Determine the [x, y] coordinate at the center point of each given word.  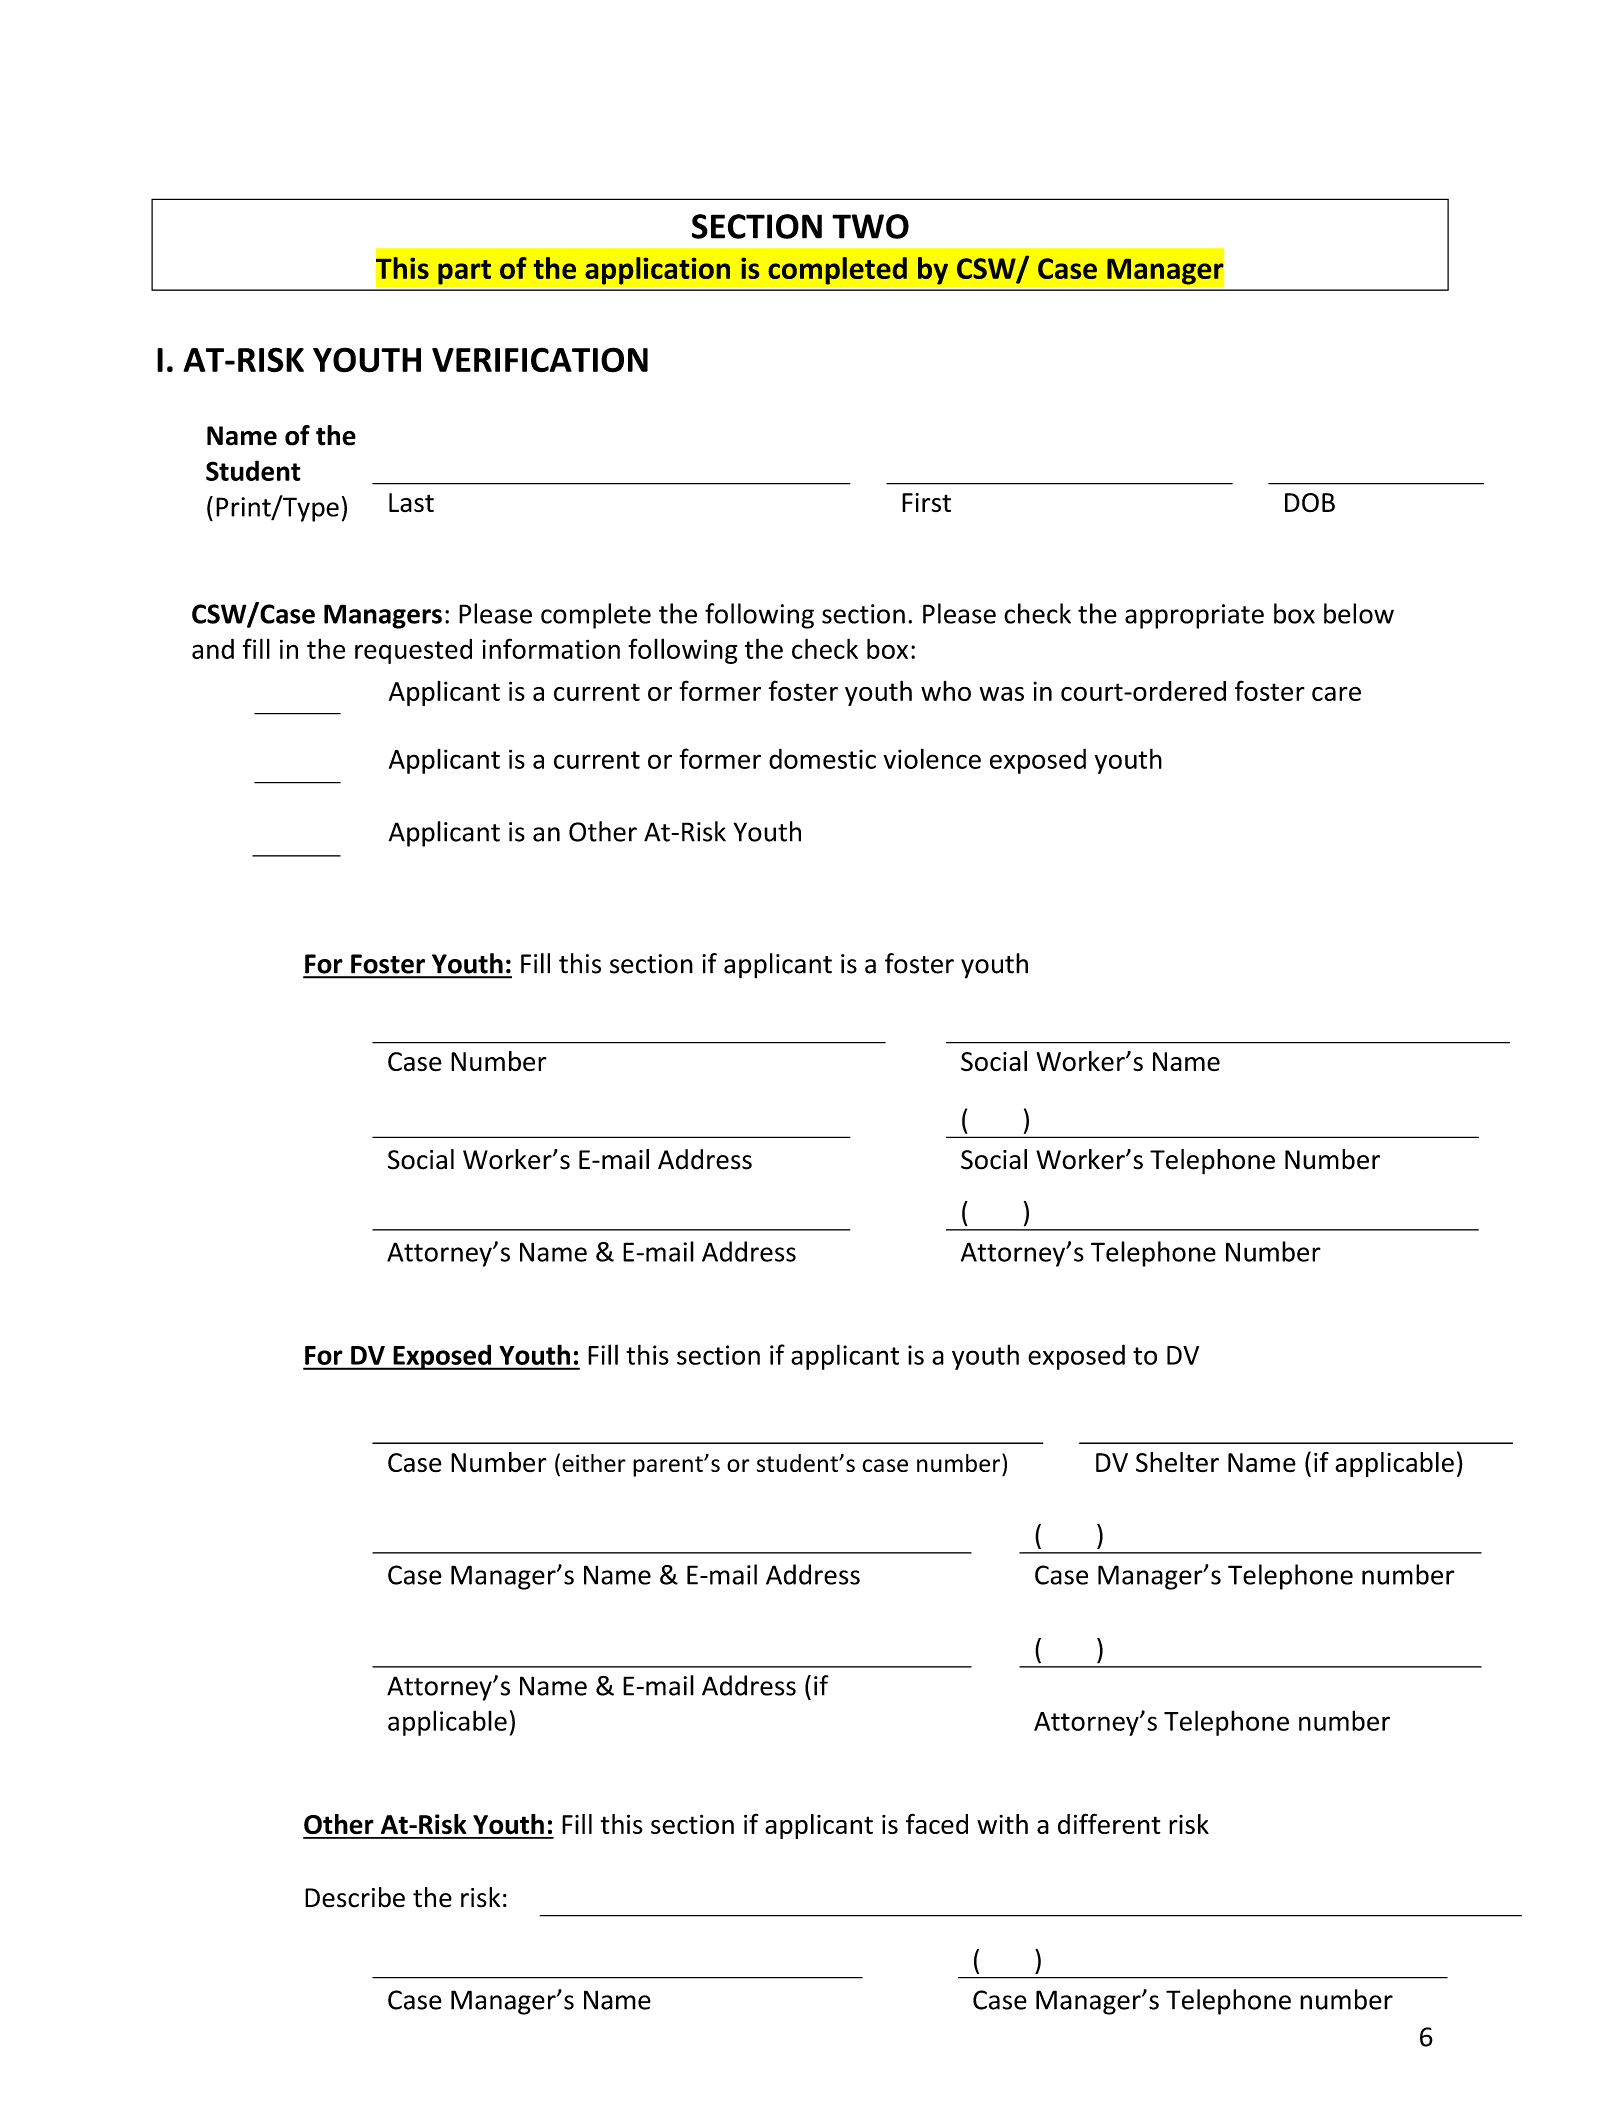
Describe [355, 1897]
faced [937, 1823]
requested [413, 651]
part [464, 272]
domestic [822, 758]
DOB [1310, 503]
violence [932, 758]
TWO [870, 226]
